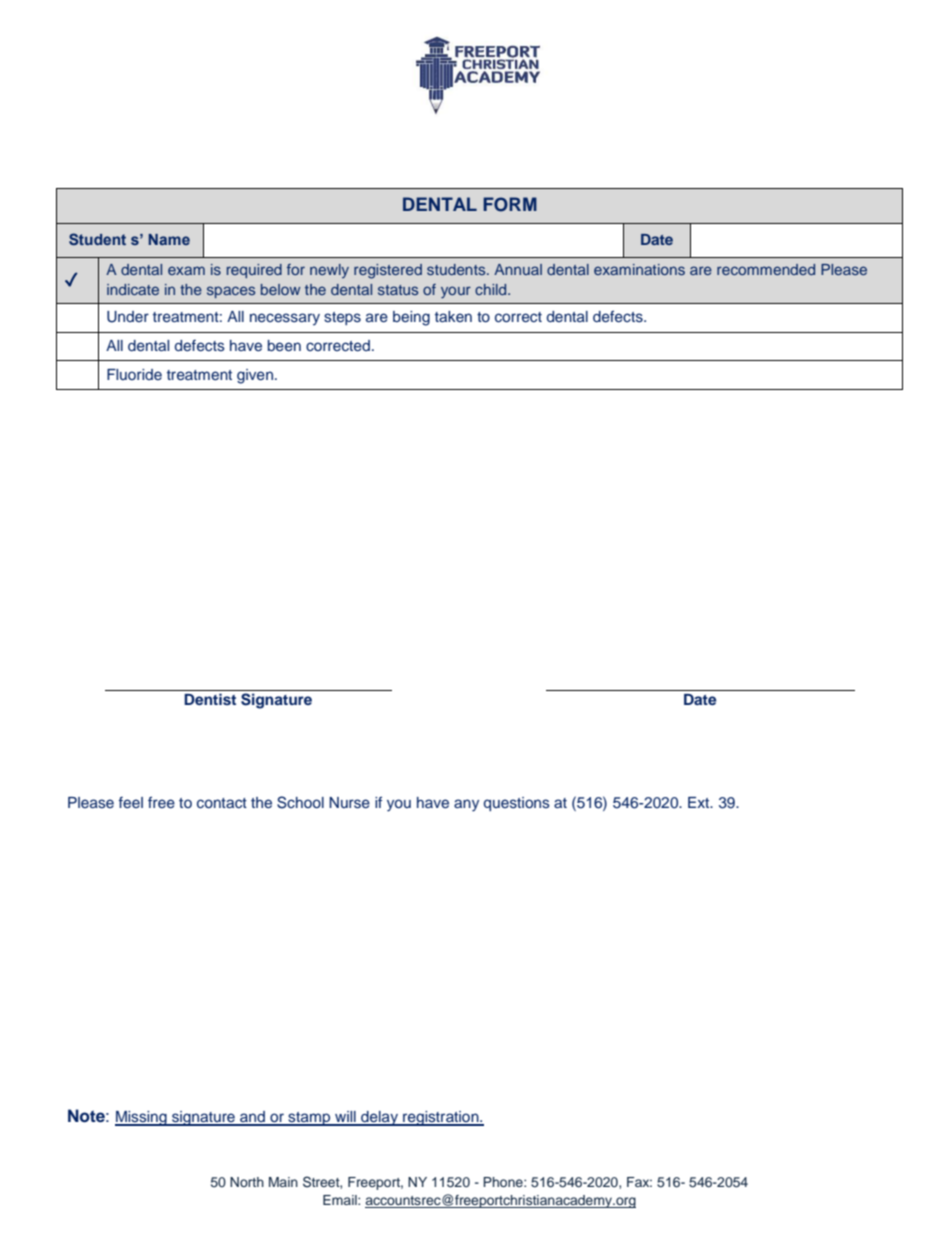  What do you see at coordinates (131, 802) in the document?
I see `feel` at bounding box center [131, 802].
